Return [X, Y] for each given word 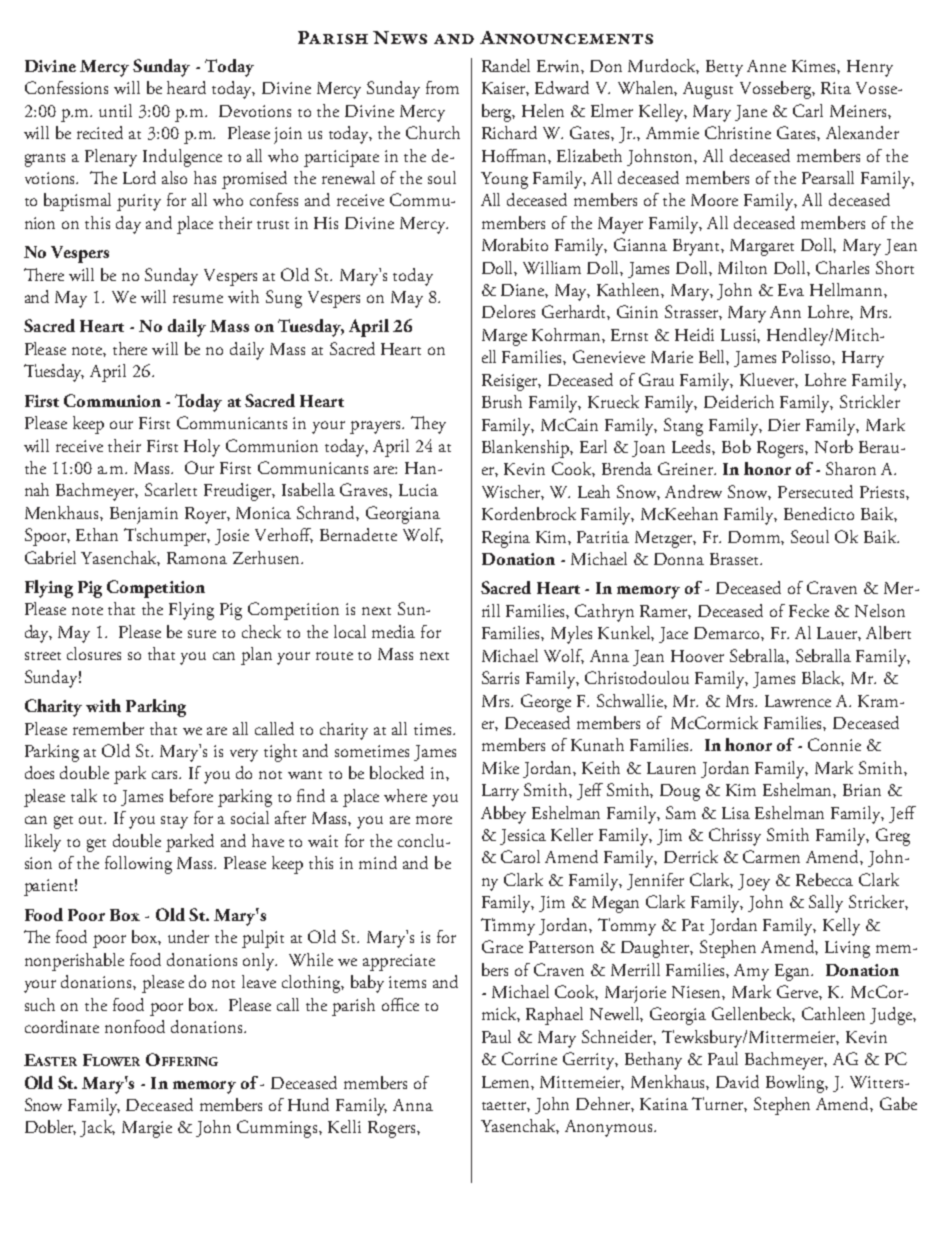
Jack [97, 1128]
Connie [834, 744]
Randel [506, 65]
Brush [502, 401]
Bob [736, 446]
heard [186, 87]
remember [108, 728]
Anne [766, 66]
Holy [202, 448]
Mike [500, 767]
